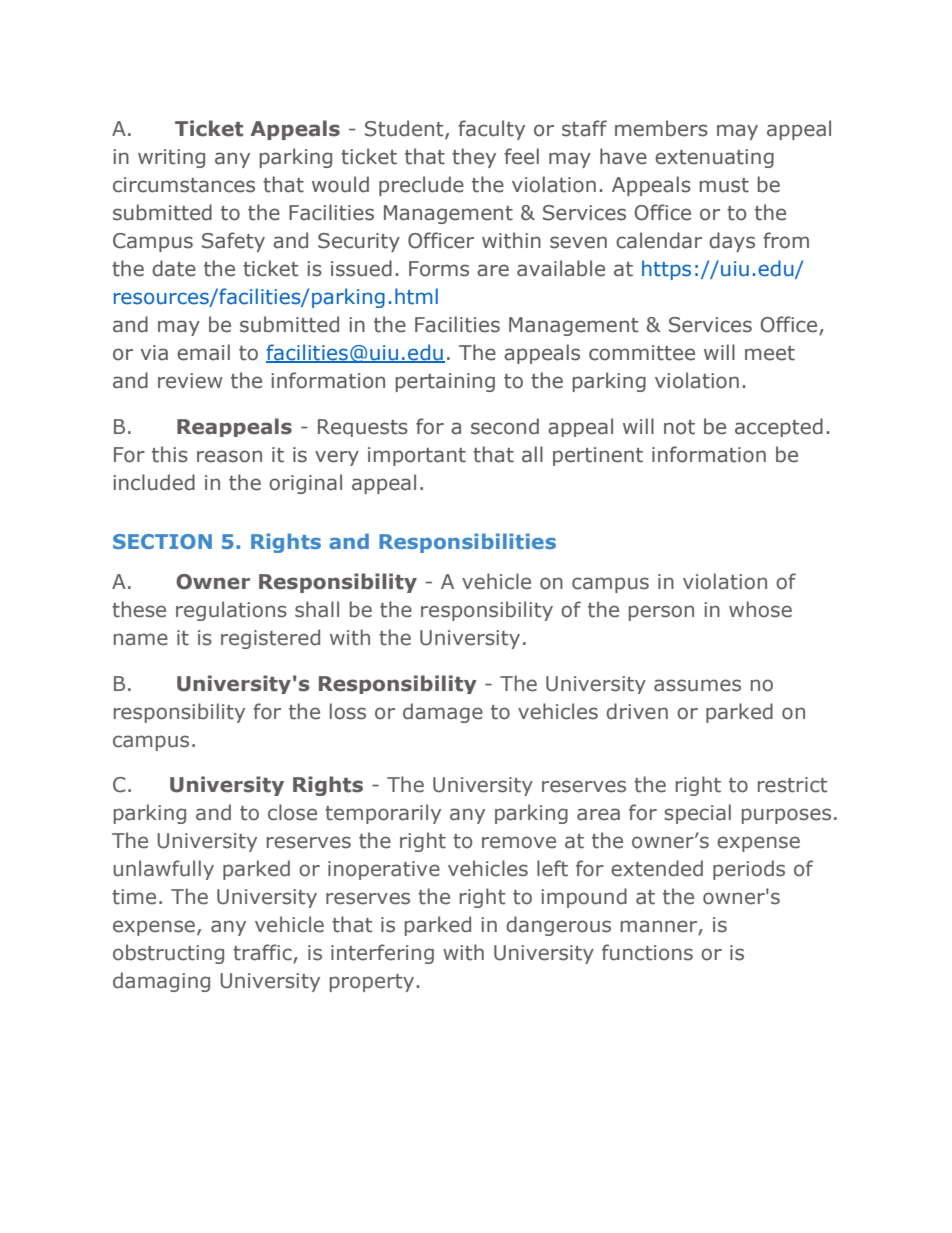 This page has width=952, height=1233. Describe the element at coordinates (171, 158) in the page. I see `writing` at that location.
